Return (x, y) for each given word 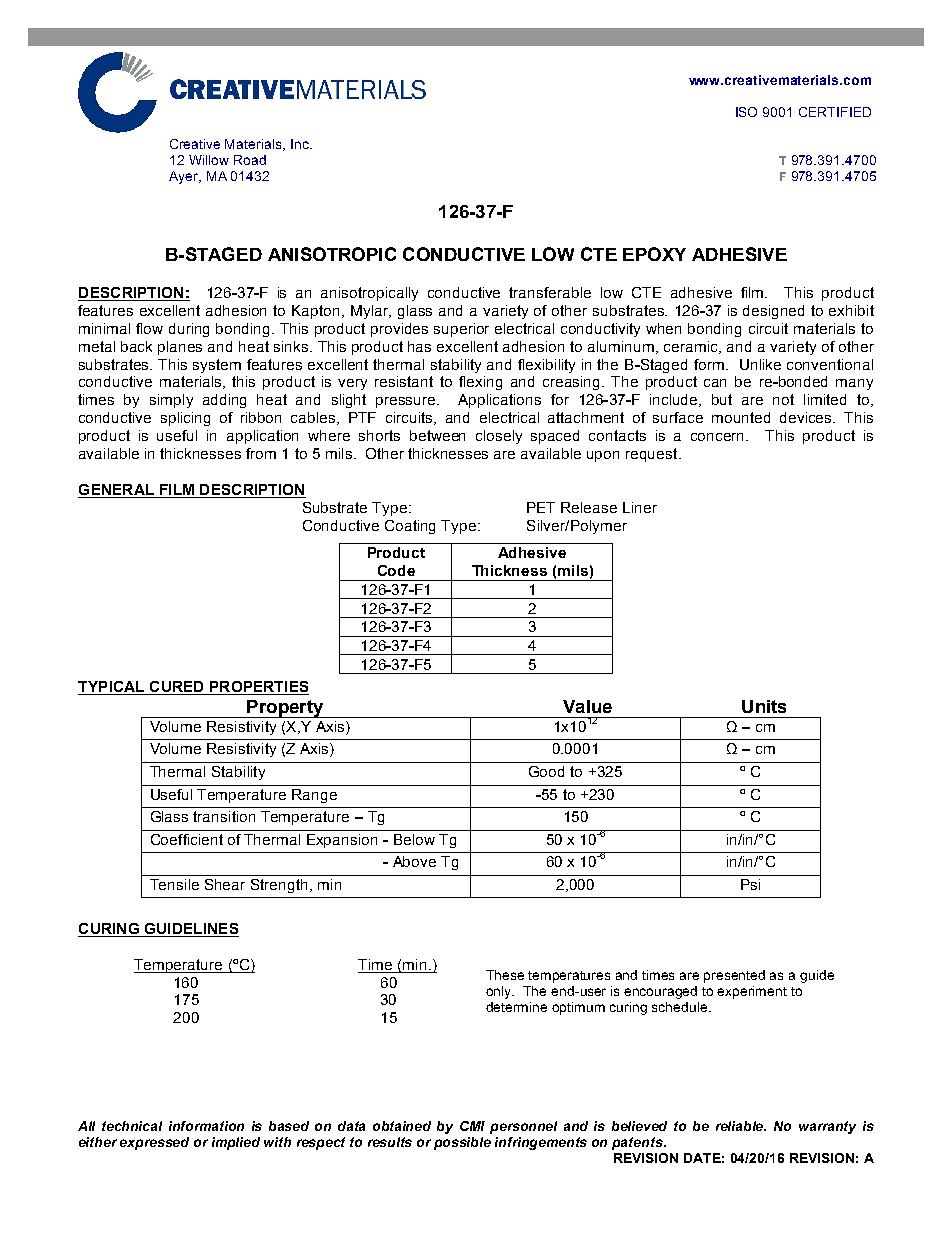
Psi (750, 884)
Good (546, 771)
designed (773, 312)
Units (764, 706)
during (189, 330)
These (505, 975)
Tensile (174, 884)
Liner (640, 507)
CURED (176, 686)
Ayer (185, 177)
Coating (410, 527)
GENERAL (116, 489)
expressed (154, 1143)
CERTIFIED (835, 112)
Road (250, 160)
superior (461, 330)
